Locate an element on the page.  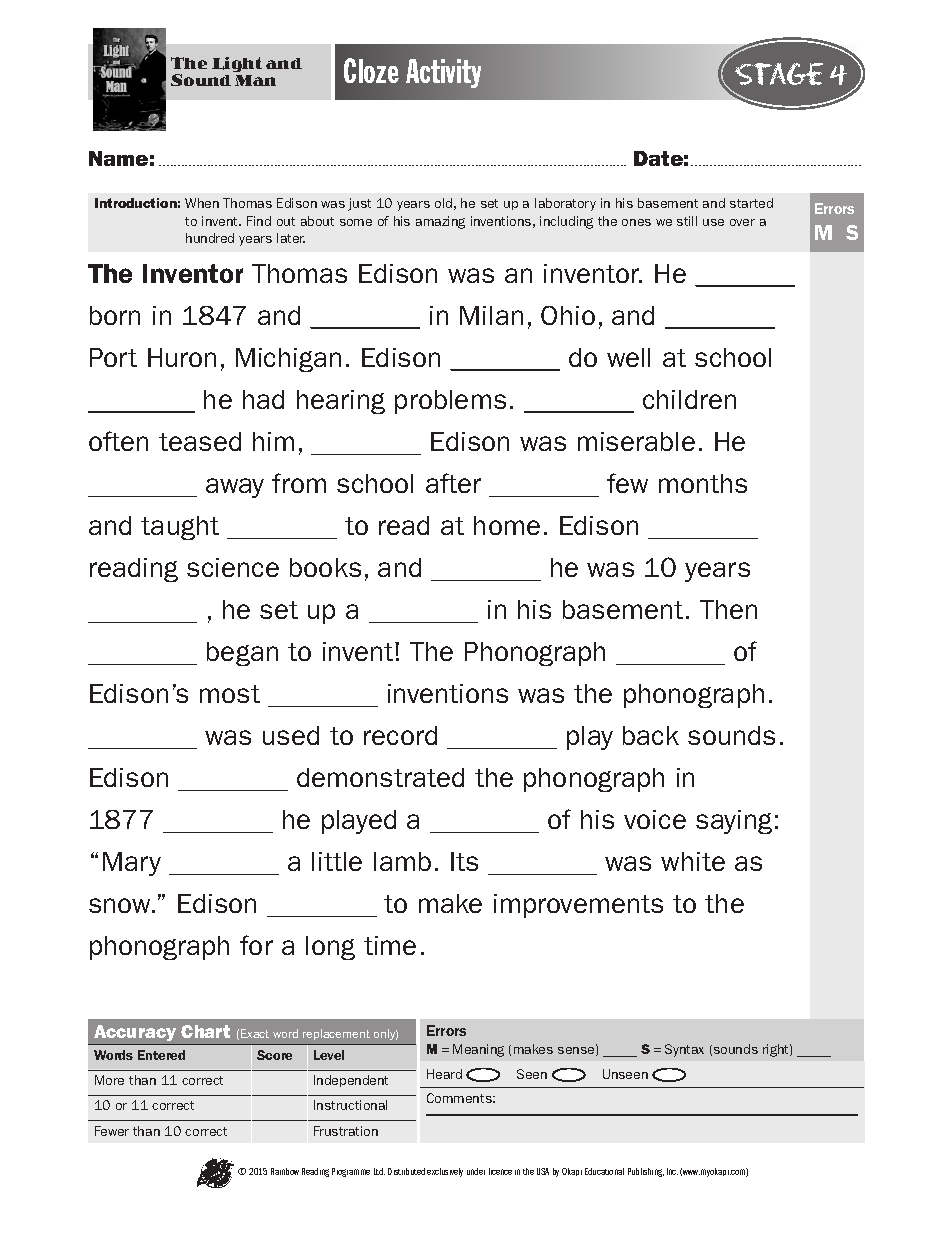
Stage is located at coordinates (779, 74).
